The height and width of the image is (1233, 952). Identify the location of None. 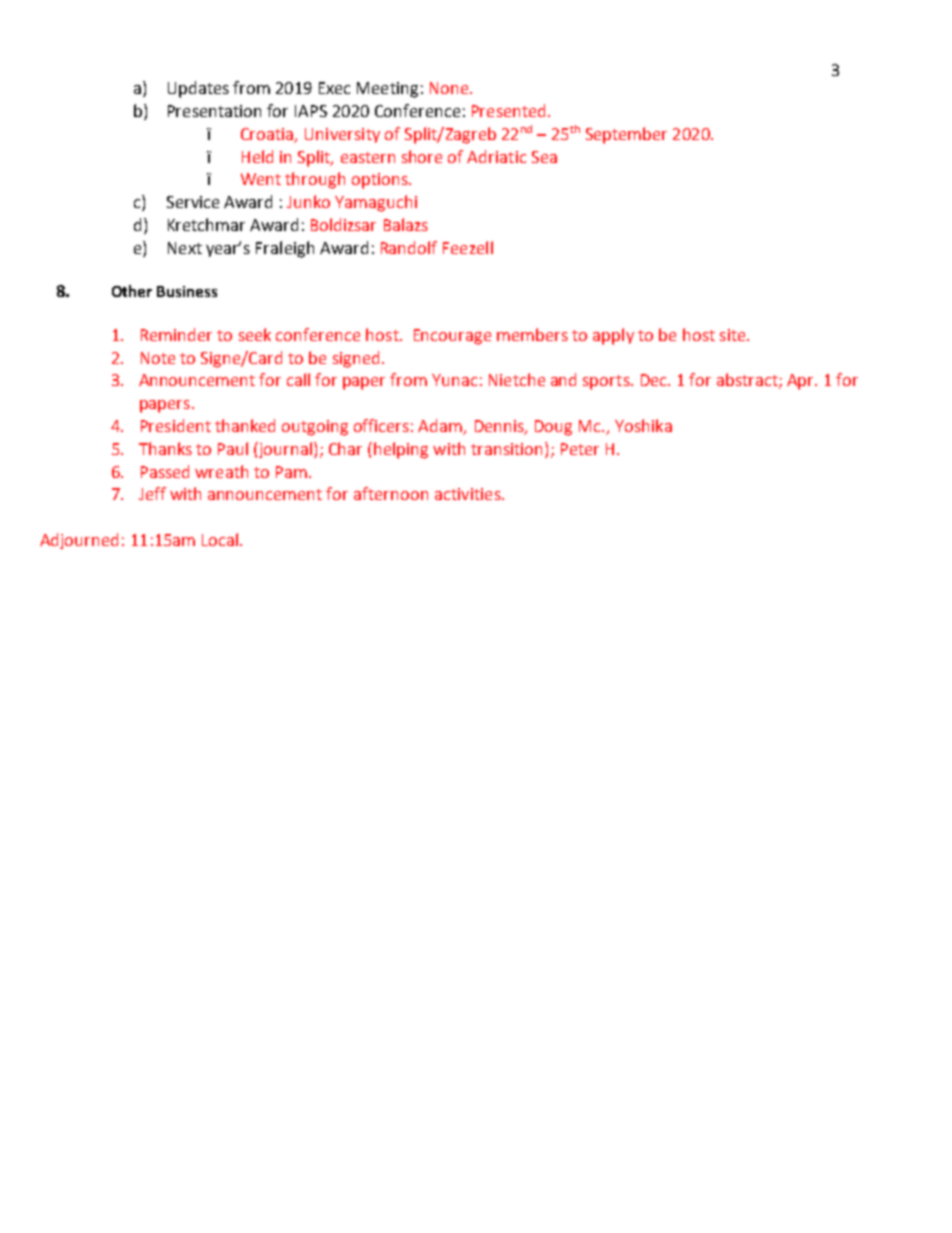
(450, 88).
